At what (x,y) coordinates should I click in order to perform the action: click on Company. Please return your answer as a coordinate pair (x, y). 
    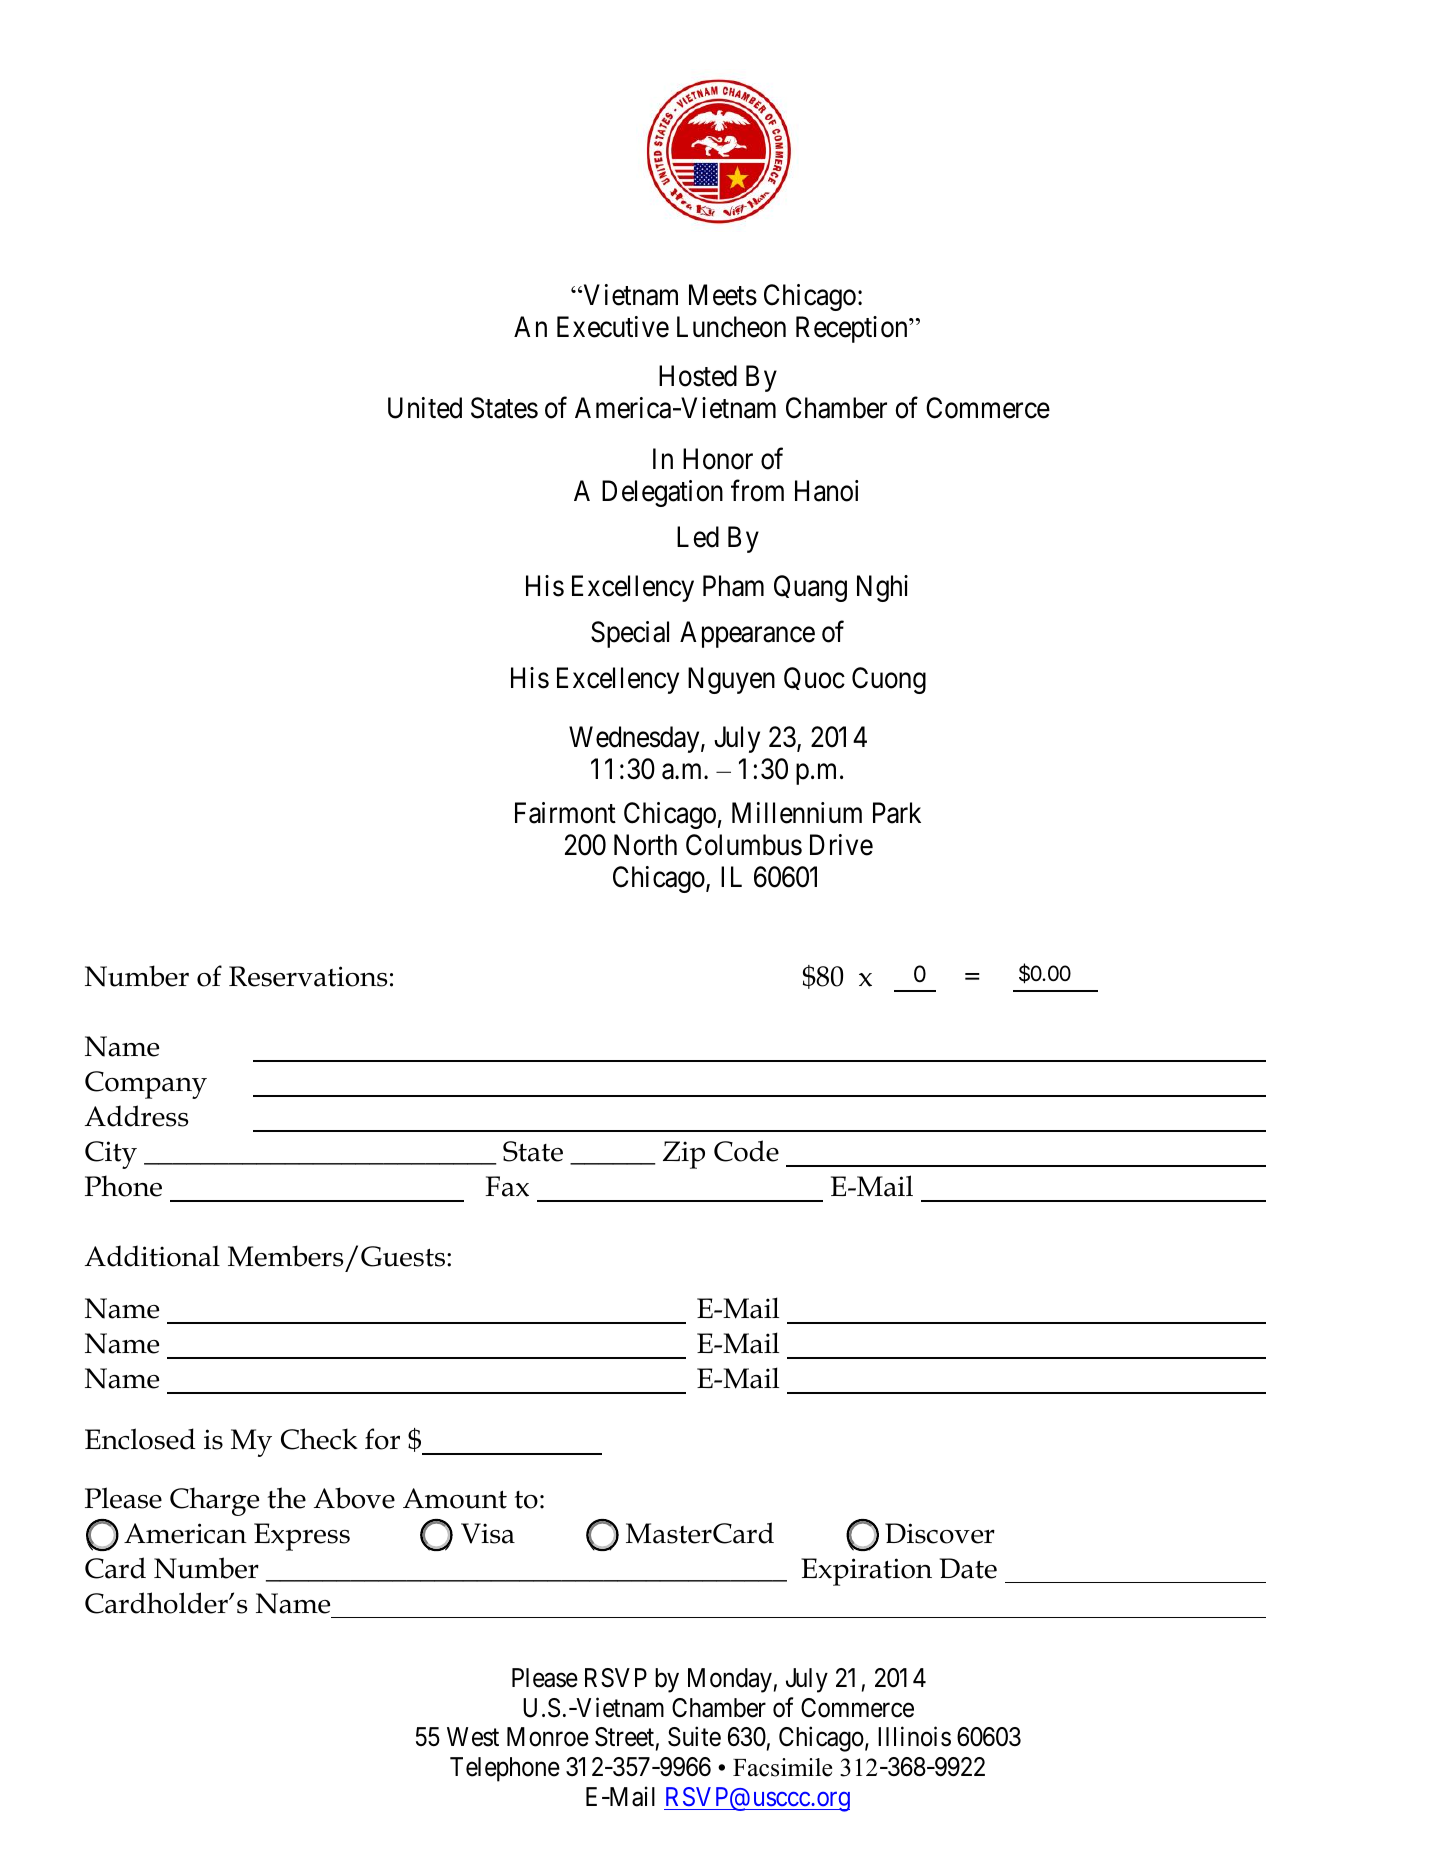
    Looking at the image, I should click on (146, 1085).
